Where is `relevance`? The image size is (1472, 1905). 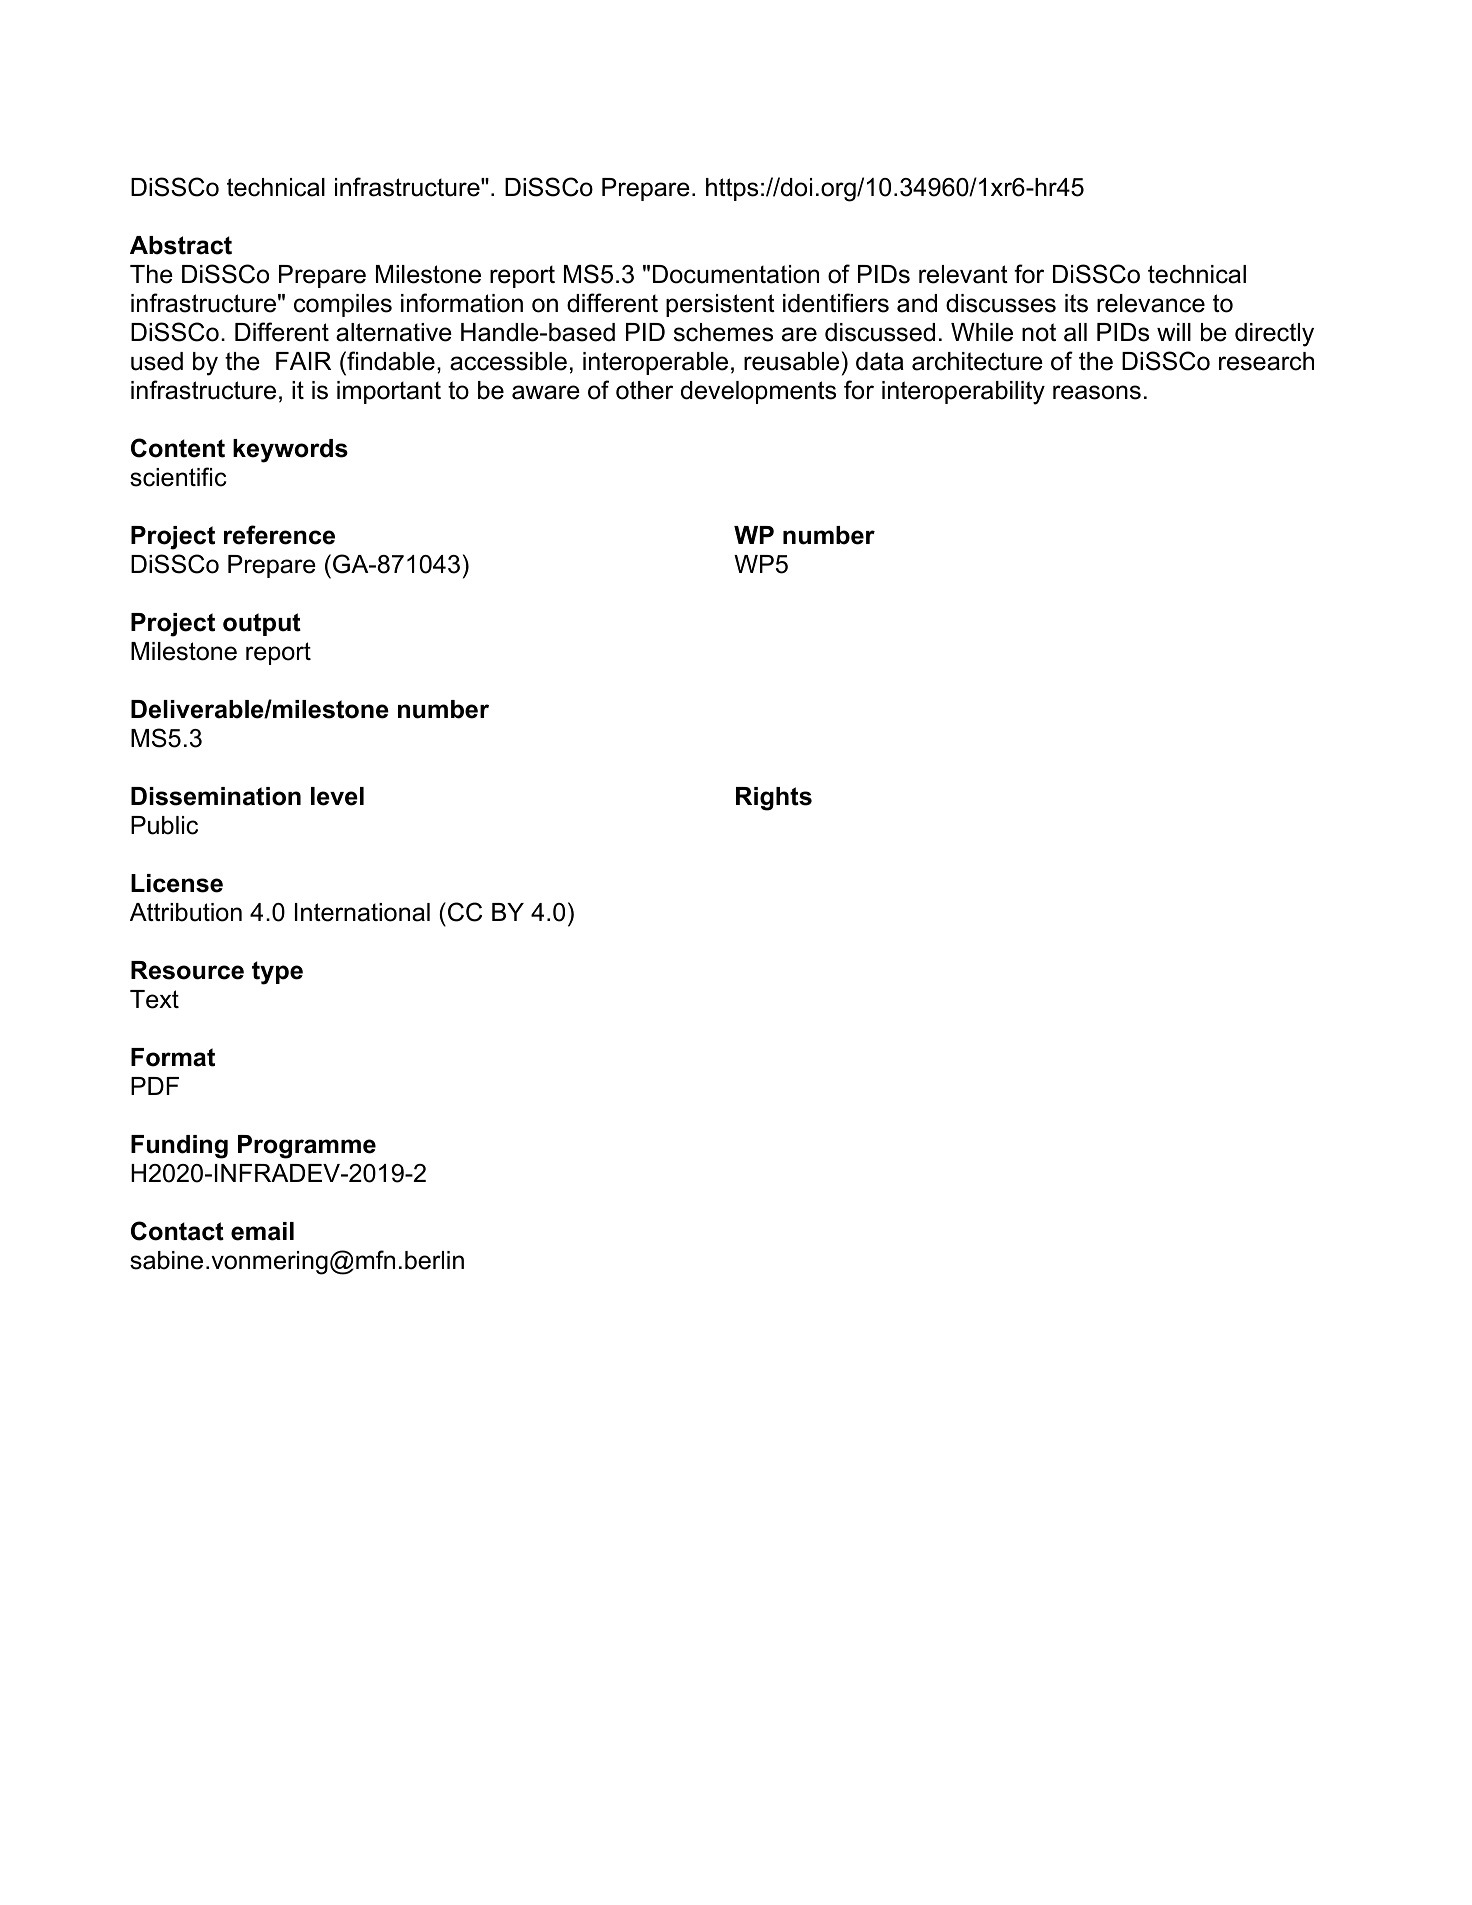 relevance is located at coordinates (1151, 303).
